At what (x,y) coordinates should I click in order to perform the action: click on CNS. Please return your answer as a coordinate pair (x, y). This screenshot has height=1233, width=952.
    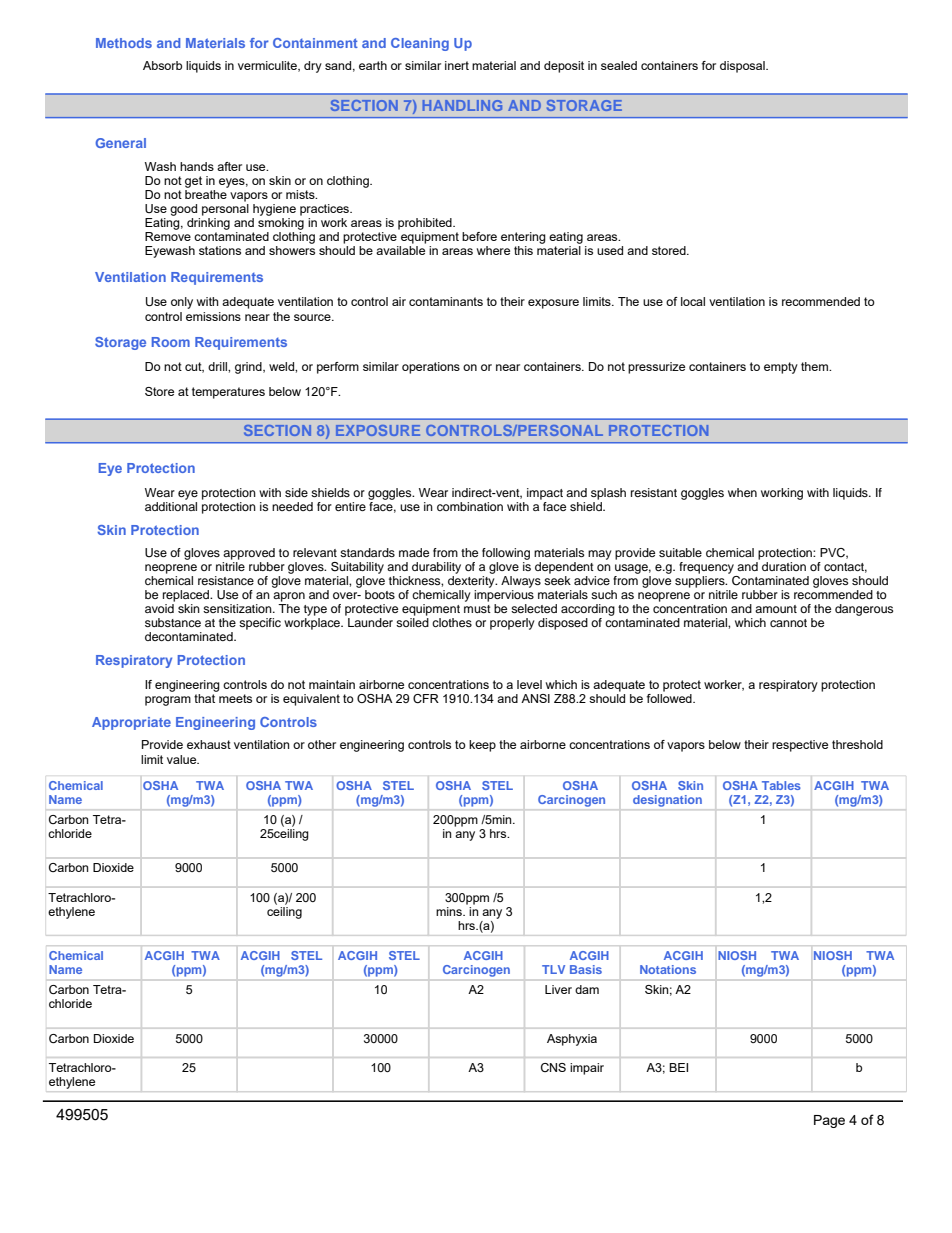
    Looking at the image, I should click on (553, 1067).
